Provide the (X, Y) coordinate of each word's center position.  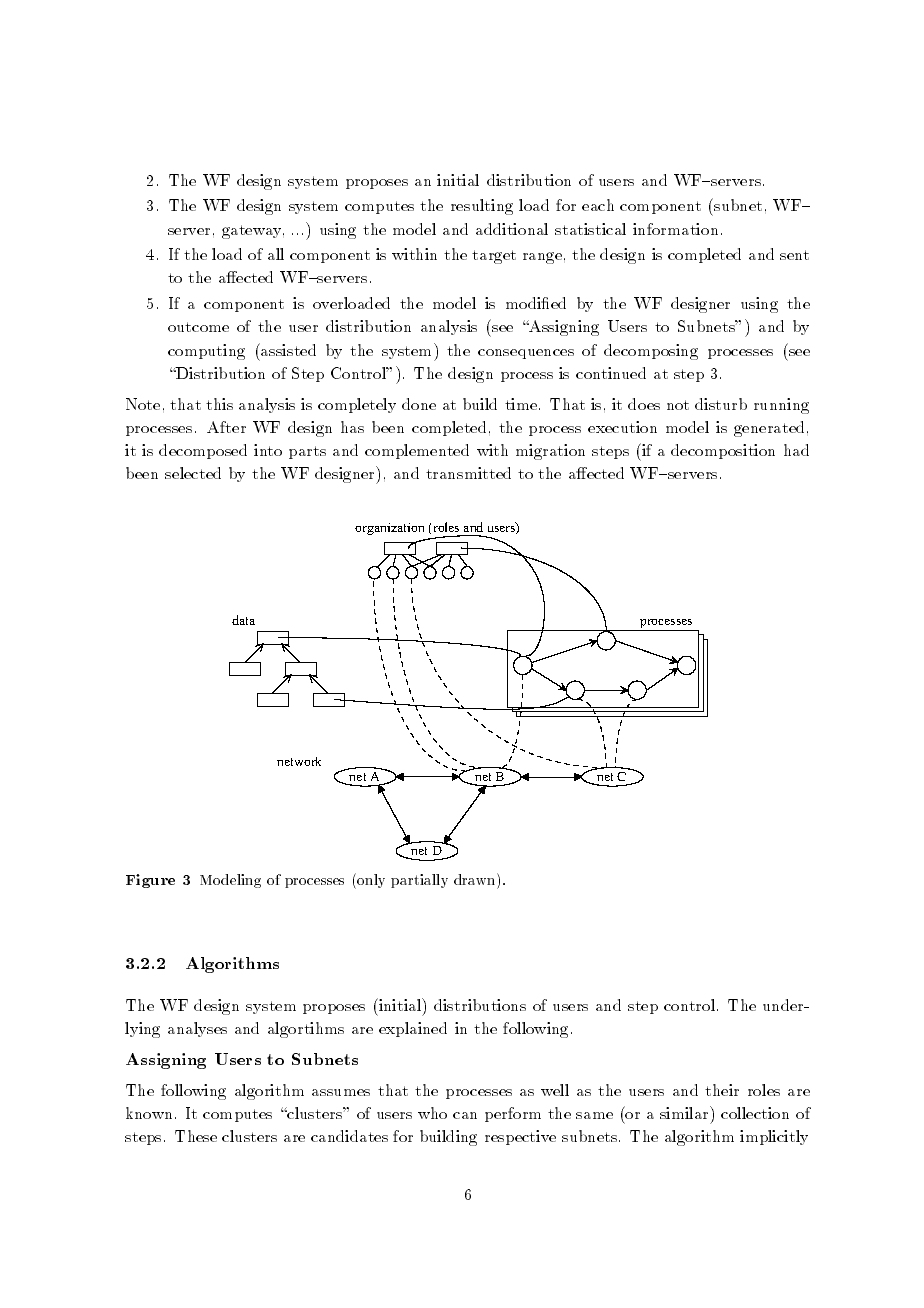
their (722, 1090)
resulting (482, 207)
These (196, 1136)
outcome (198, 327)
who (432, 1113)
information (675, 229)
